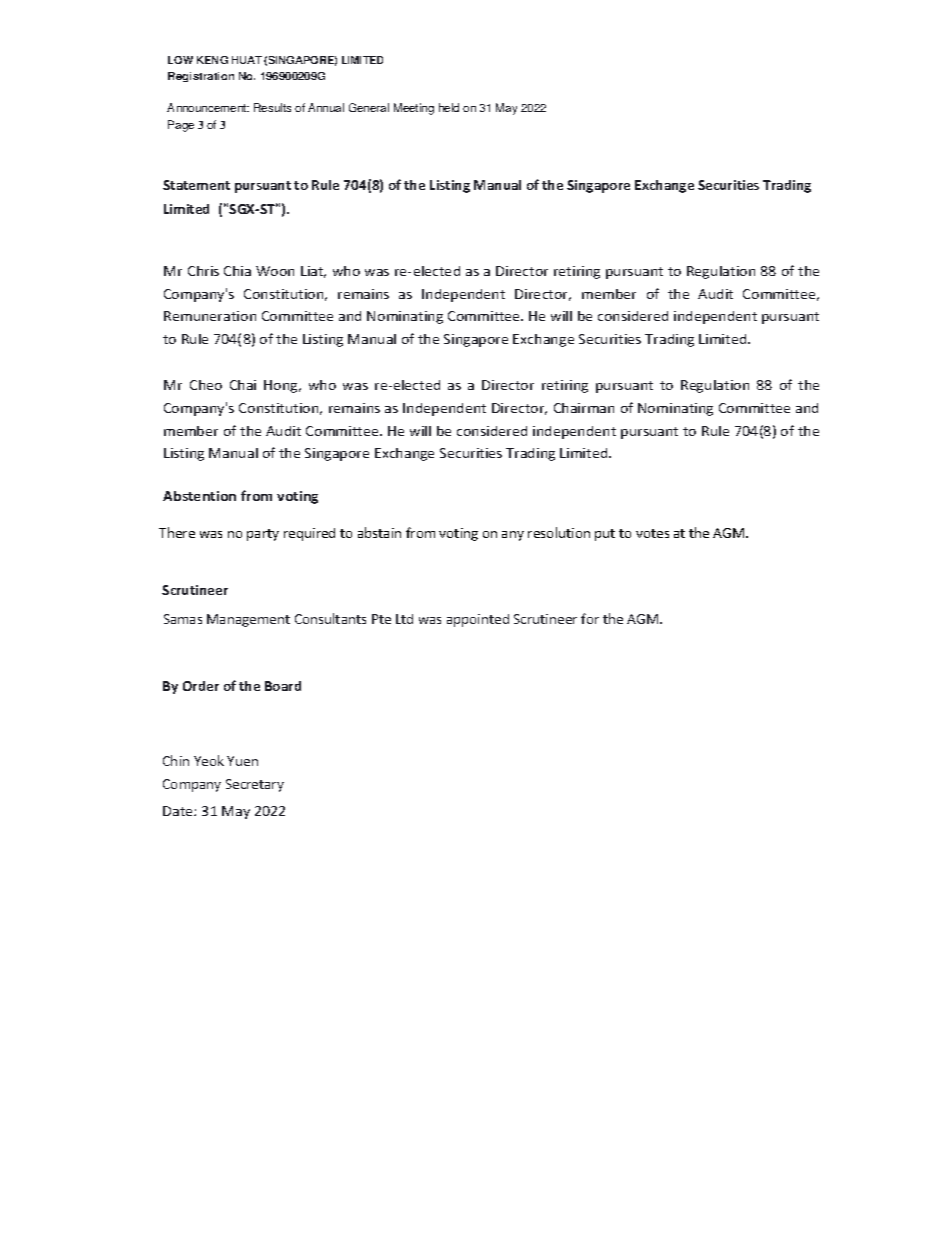 The image size is (952, 1233). I want to click on Secretary, so click(255, 785).
